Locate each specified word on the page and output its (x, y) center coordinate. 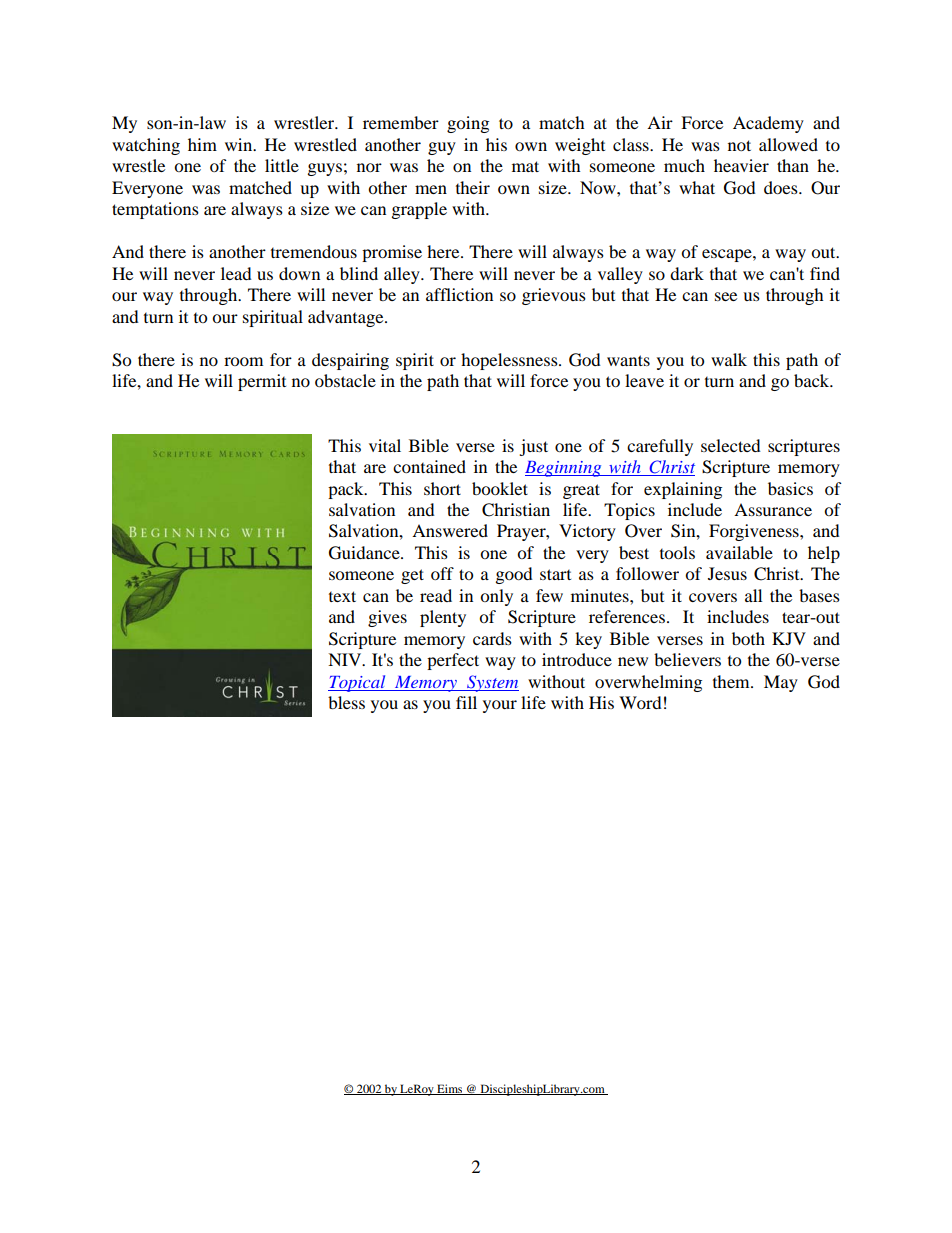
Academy (768, 124)
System (492, 683)
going (468, 124)
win (240, 144)
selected (731, 445)
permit (262, 382)
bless (346, 702)
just (533, 447)
